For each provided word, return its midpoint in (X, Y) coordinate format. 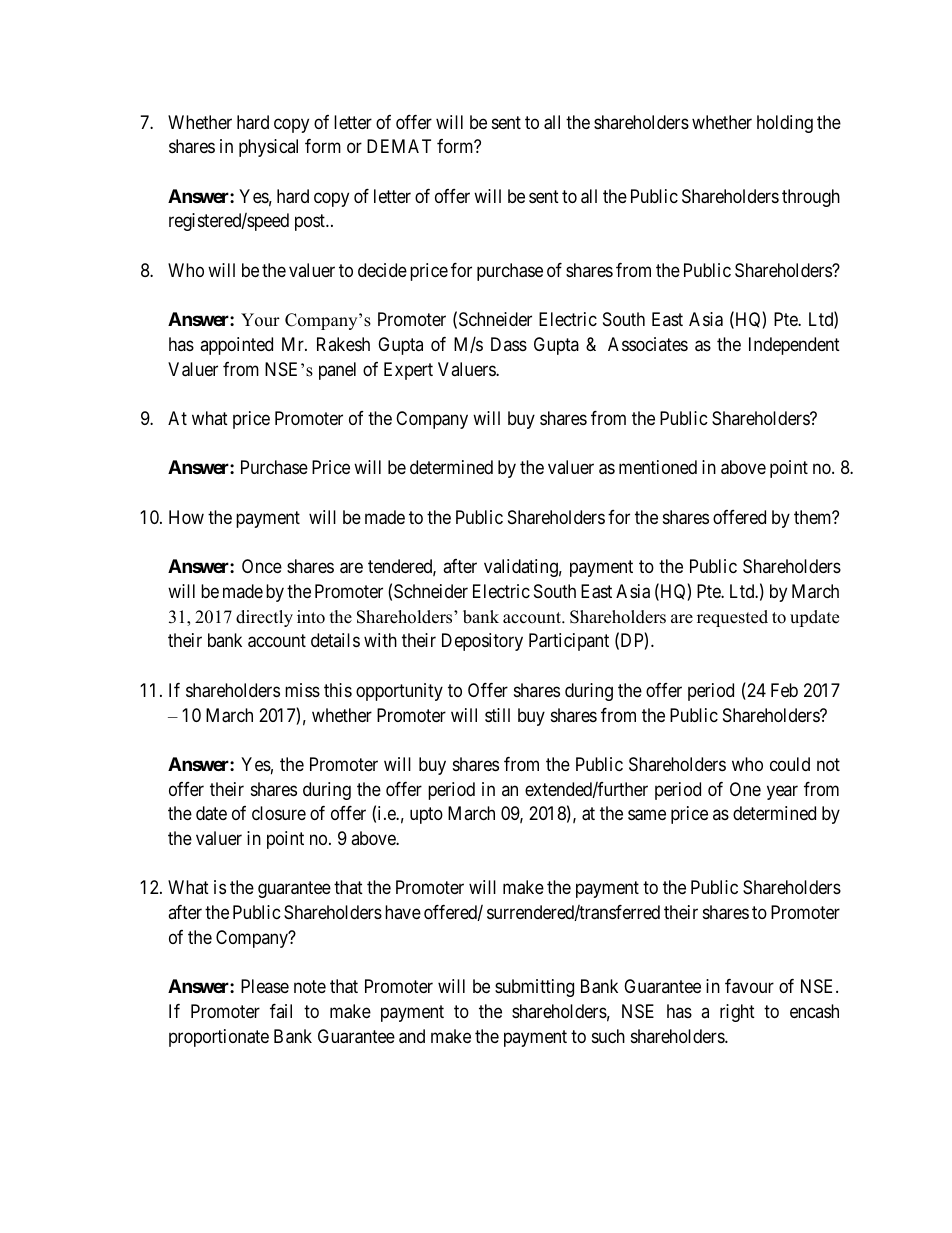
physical (268, 148)
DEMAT (399, 146)
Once (262, 566)
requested (732, 618)
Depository (482, 642)
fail (281, 1011)
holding (785, 124)
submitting (534, 988)
